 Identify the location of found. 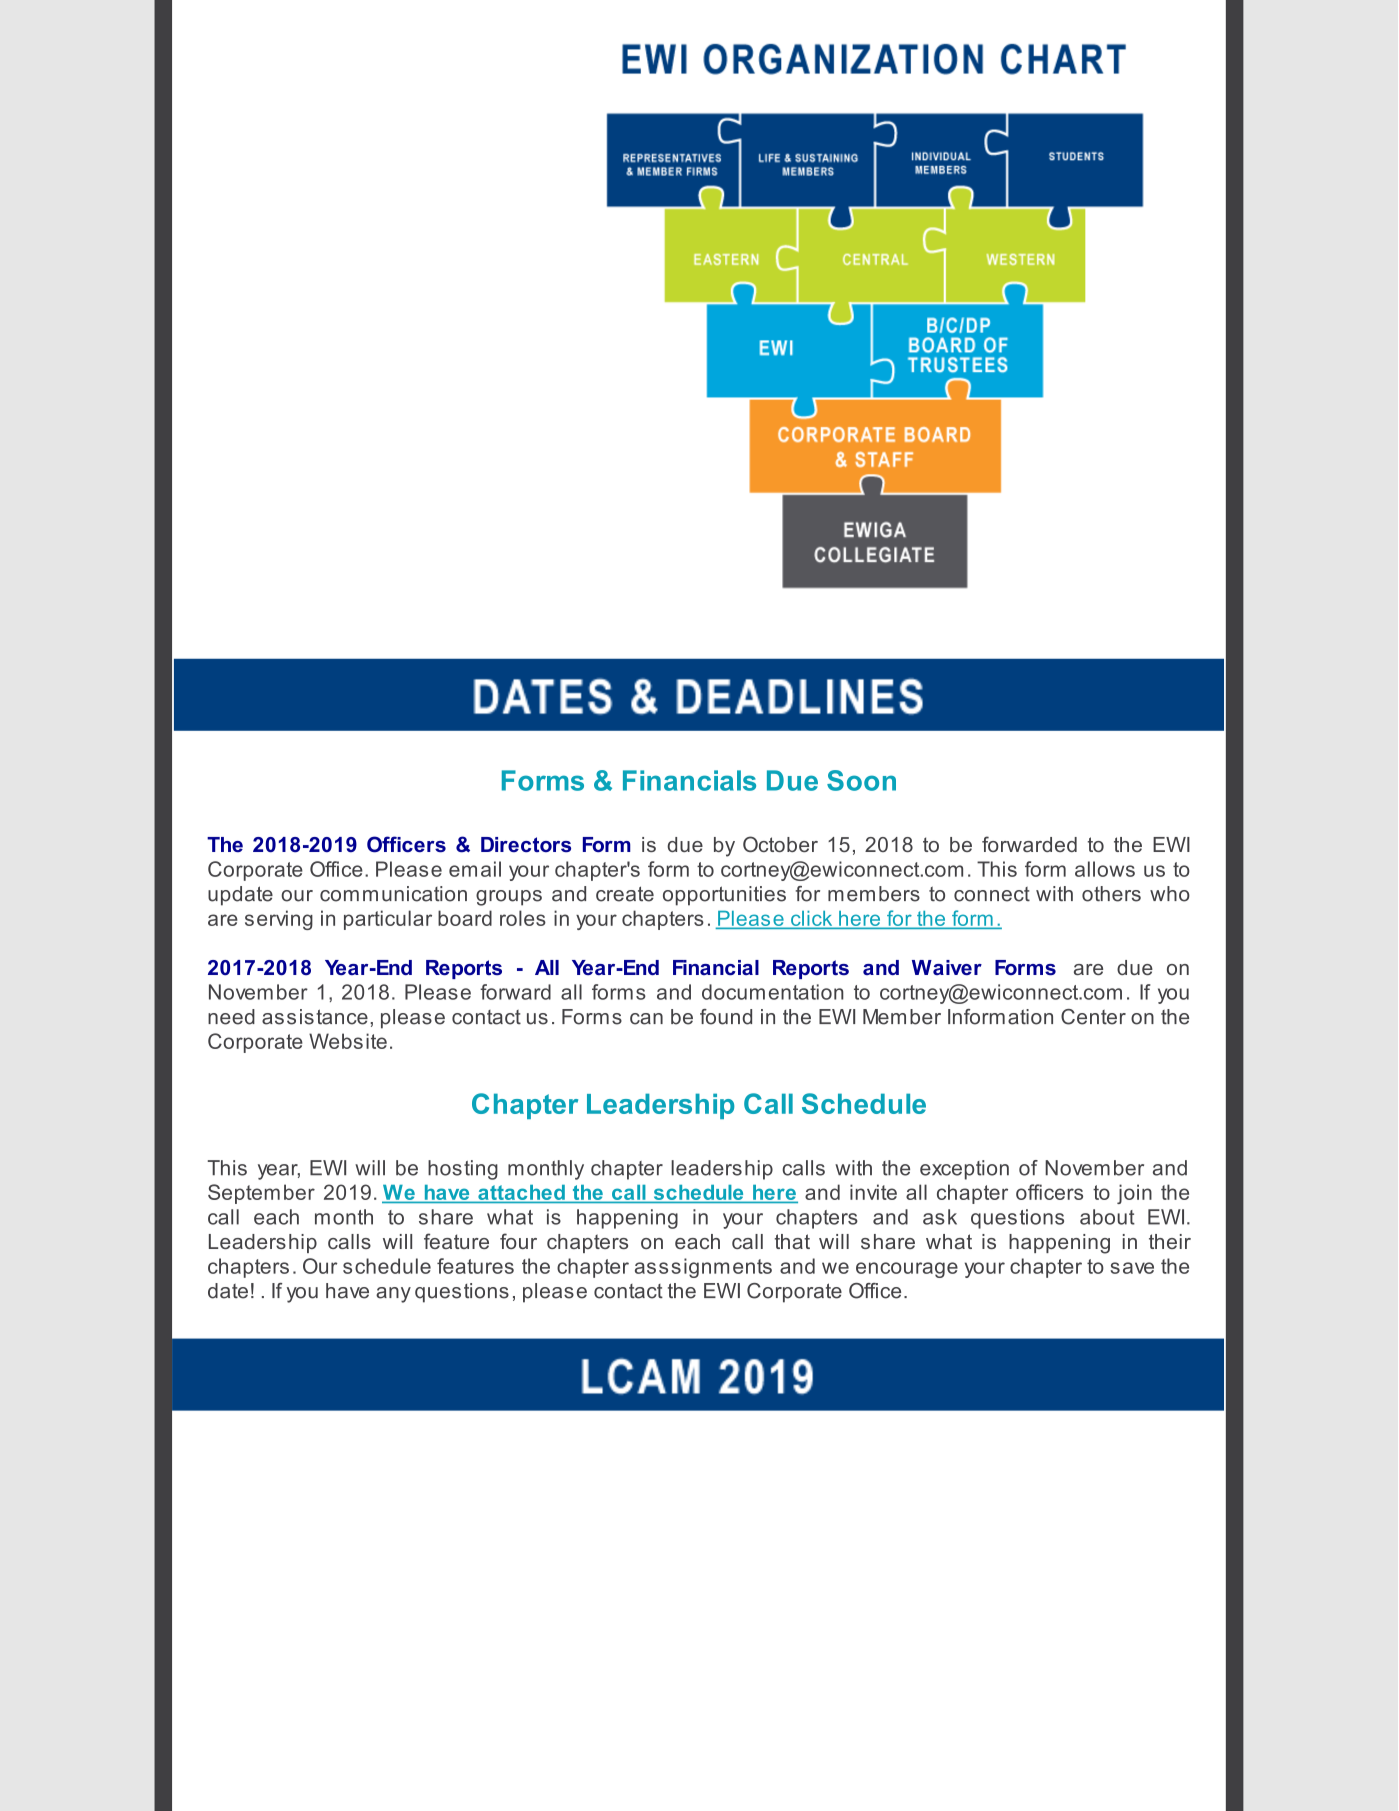
(726, 1017).
